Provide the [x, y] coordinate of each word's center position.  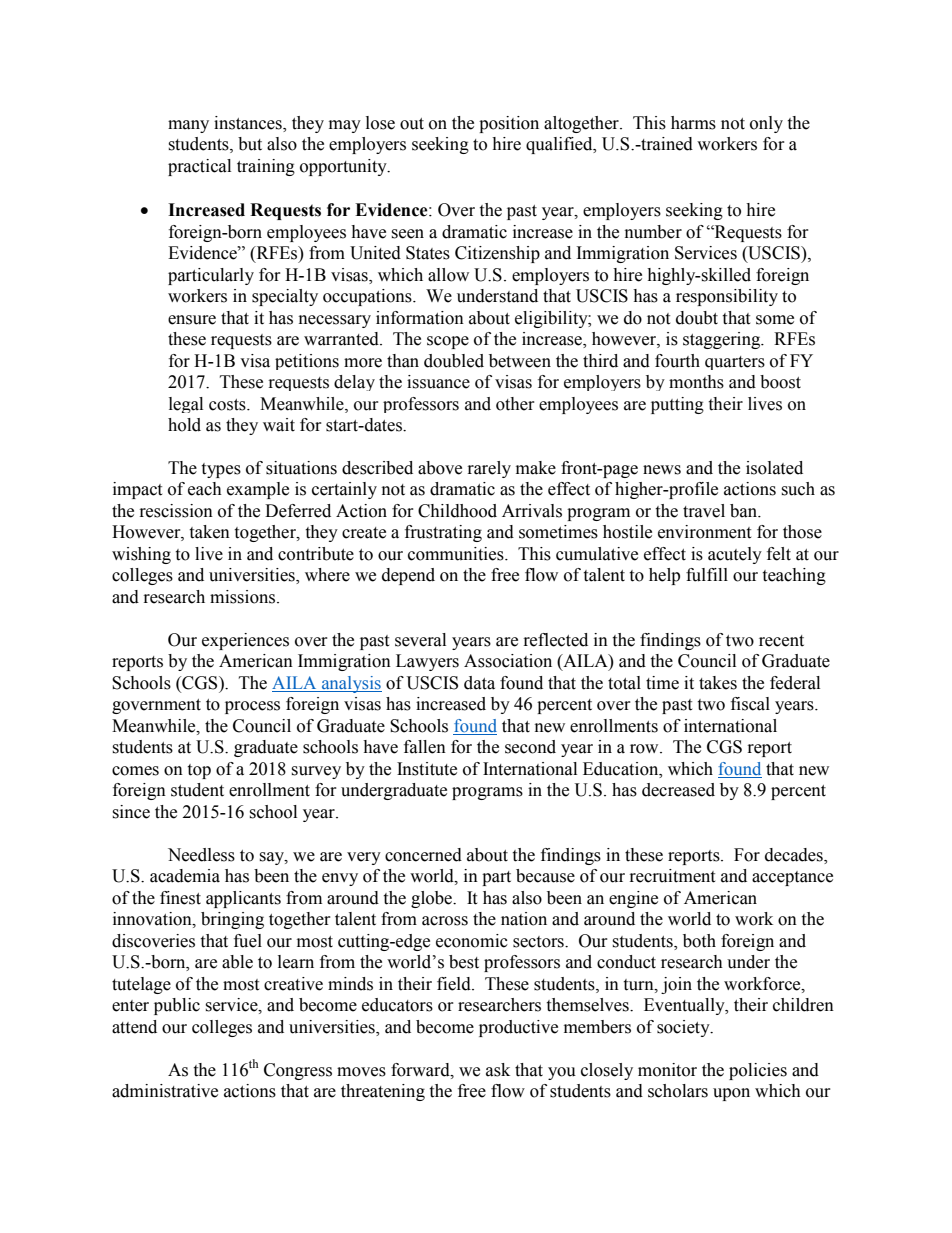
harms [693, 123]
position [509, 124]
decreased [678, 790]
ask [498, 1070]
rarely [489, 469]
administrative [165, 1091]
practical [199, 167]
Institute [427, 769]
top [199, 771]
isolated [774, 468]
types [221, 470]
